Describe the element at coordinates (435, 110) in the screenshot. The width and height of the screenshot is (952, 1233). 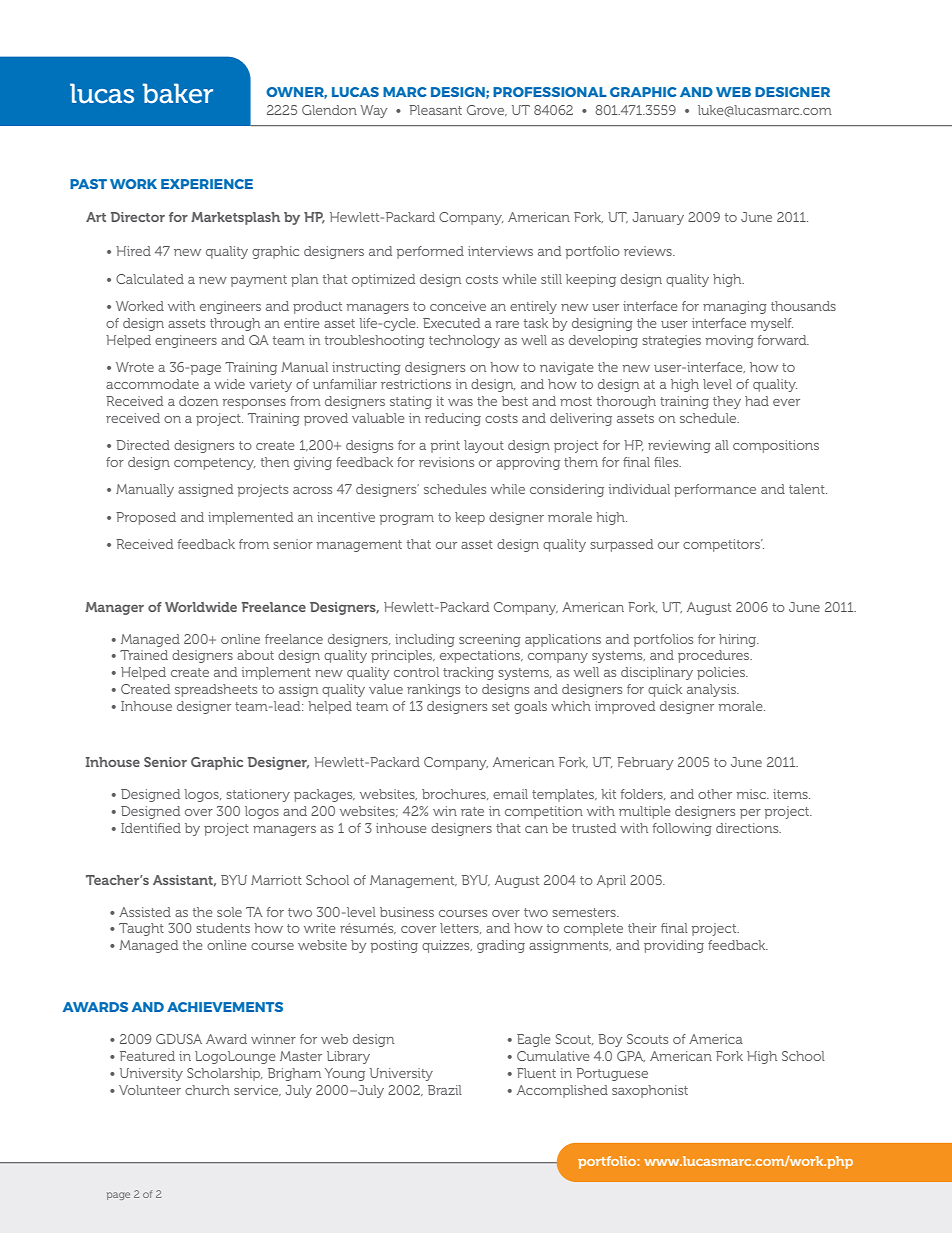
I see `Pleasant` at that location.
